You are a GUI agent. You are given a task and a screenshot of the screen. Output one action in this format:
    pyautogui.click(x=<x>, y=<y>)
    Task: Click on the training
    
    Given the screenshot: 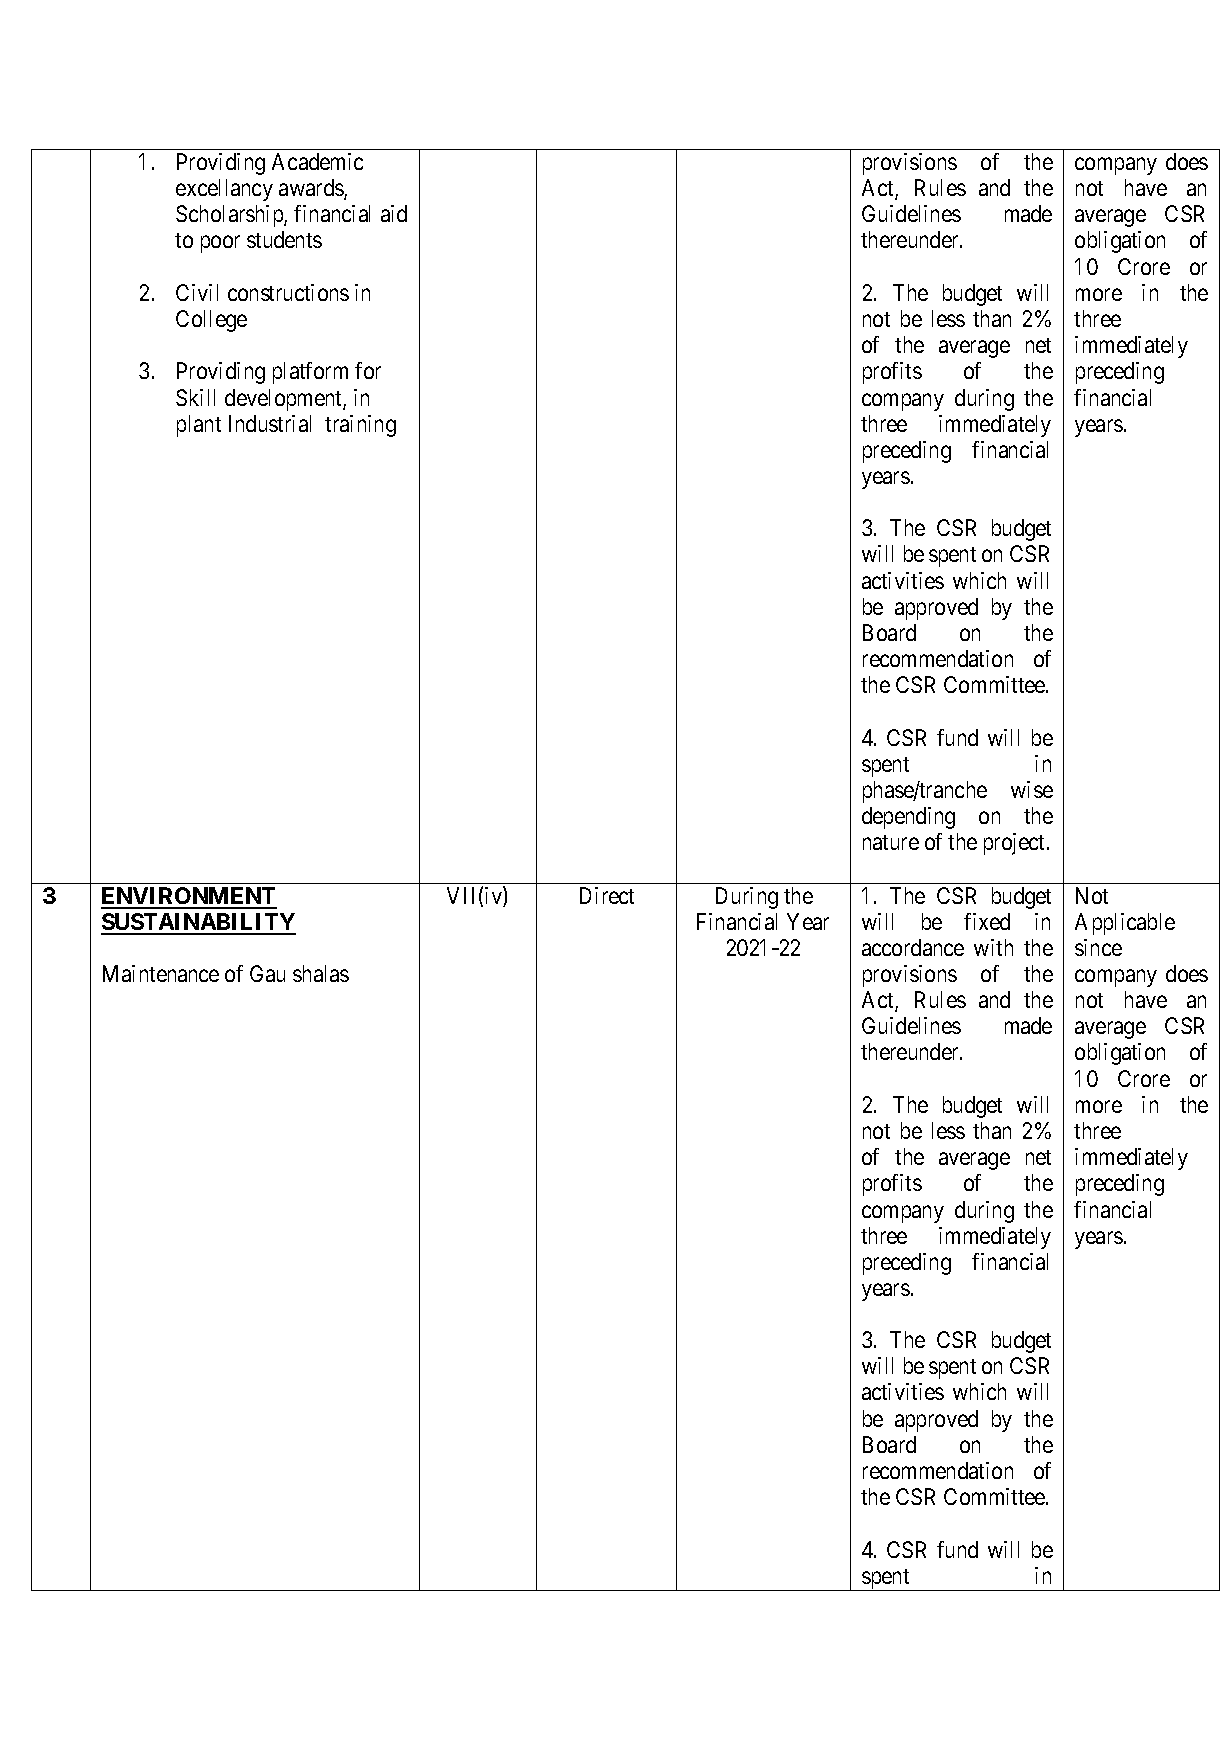 What is the action you would take?
    pyautogui.click(x=360, y=426)
